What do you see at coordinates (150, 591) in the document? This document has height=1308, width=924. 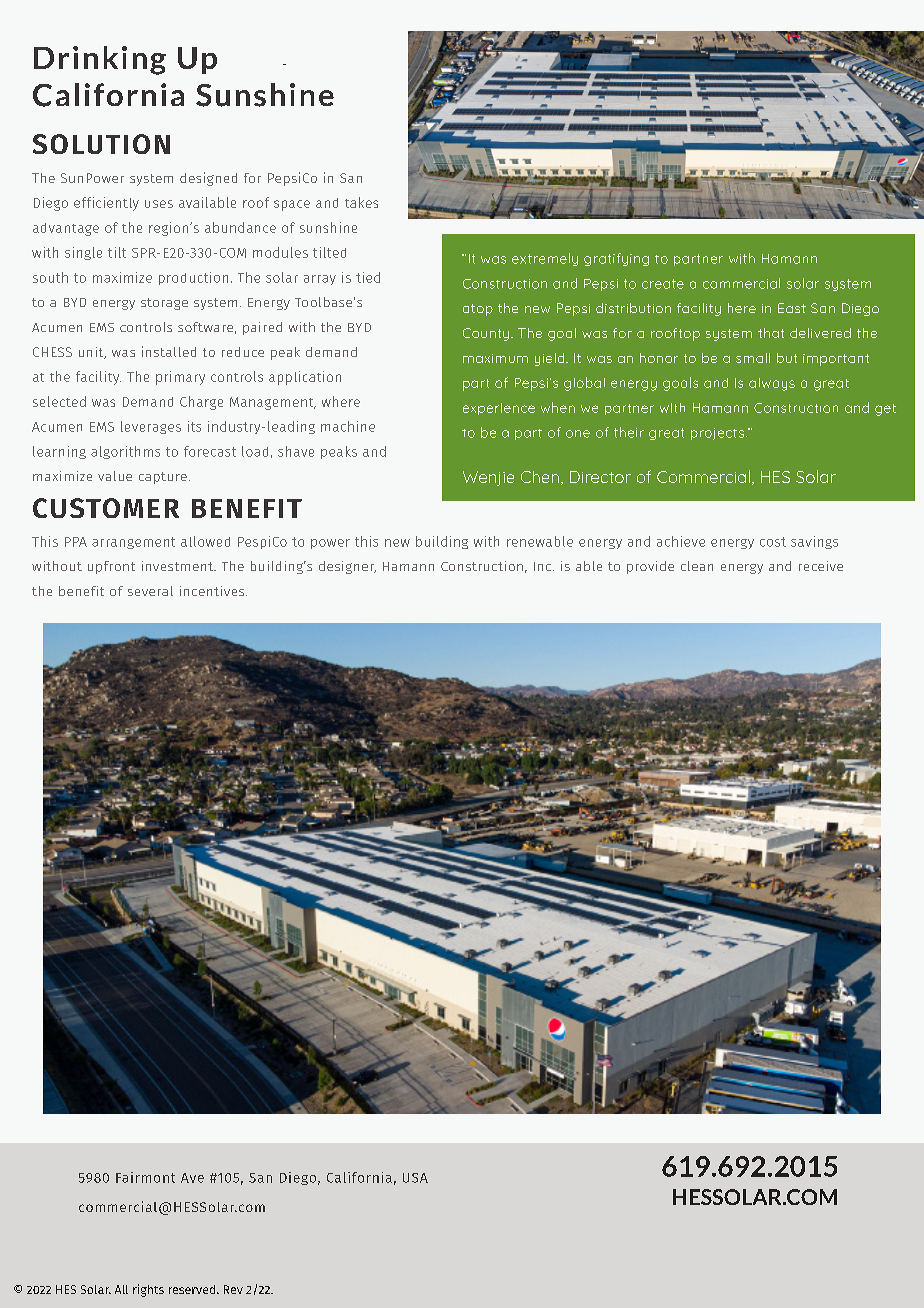 I see `several` at bounding box center [150, 591].
